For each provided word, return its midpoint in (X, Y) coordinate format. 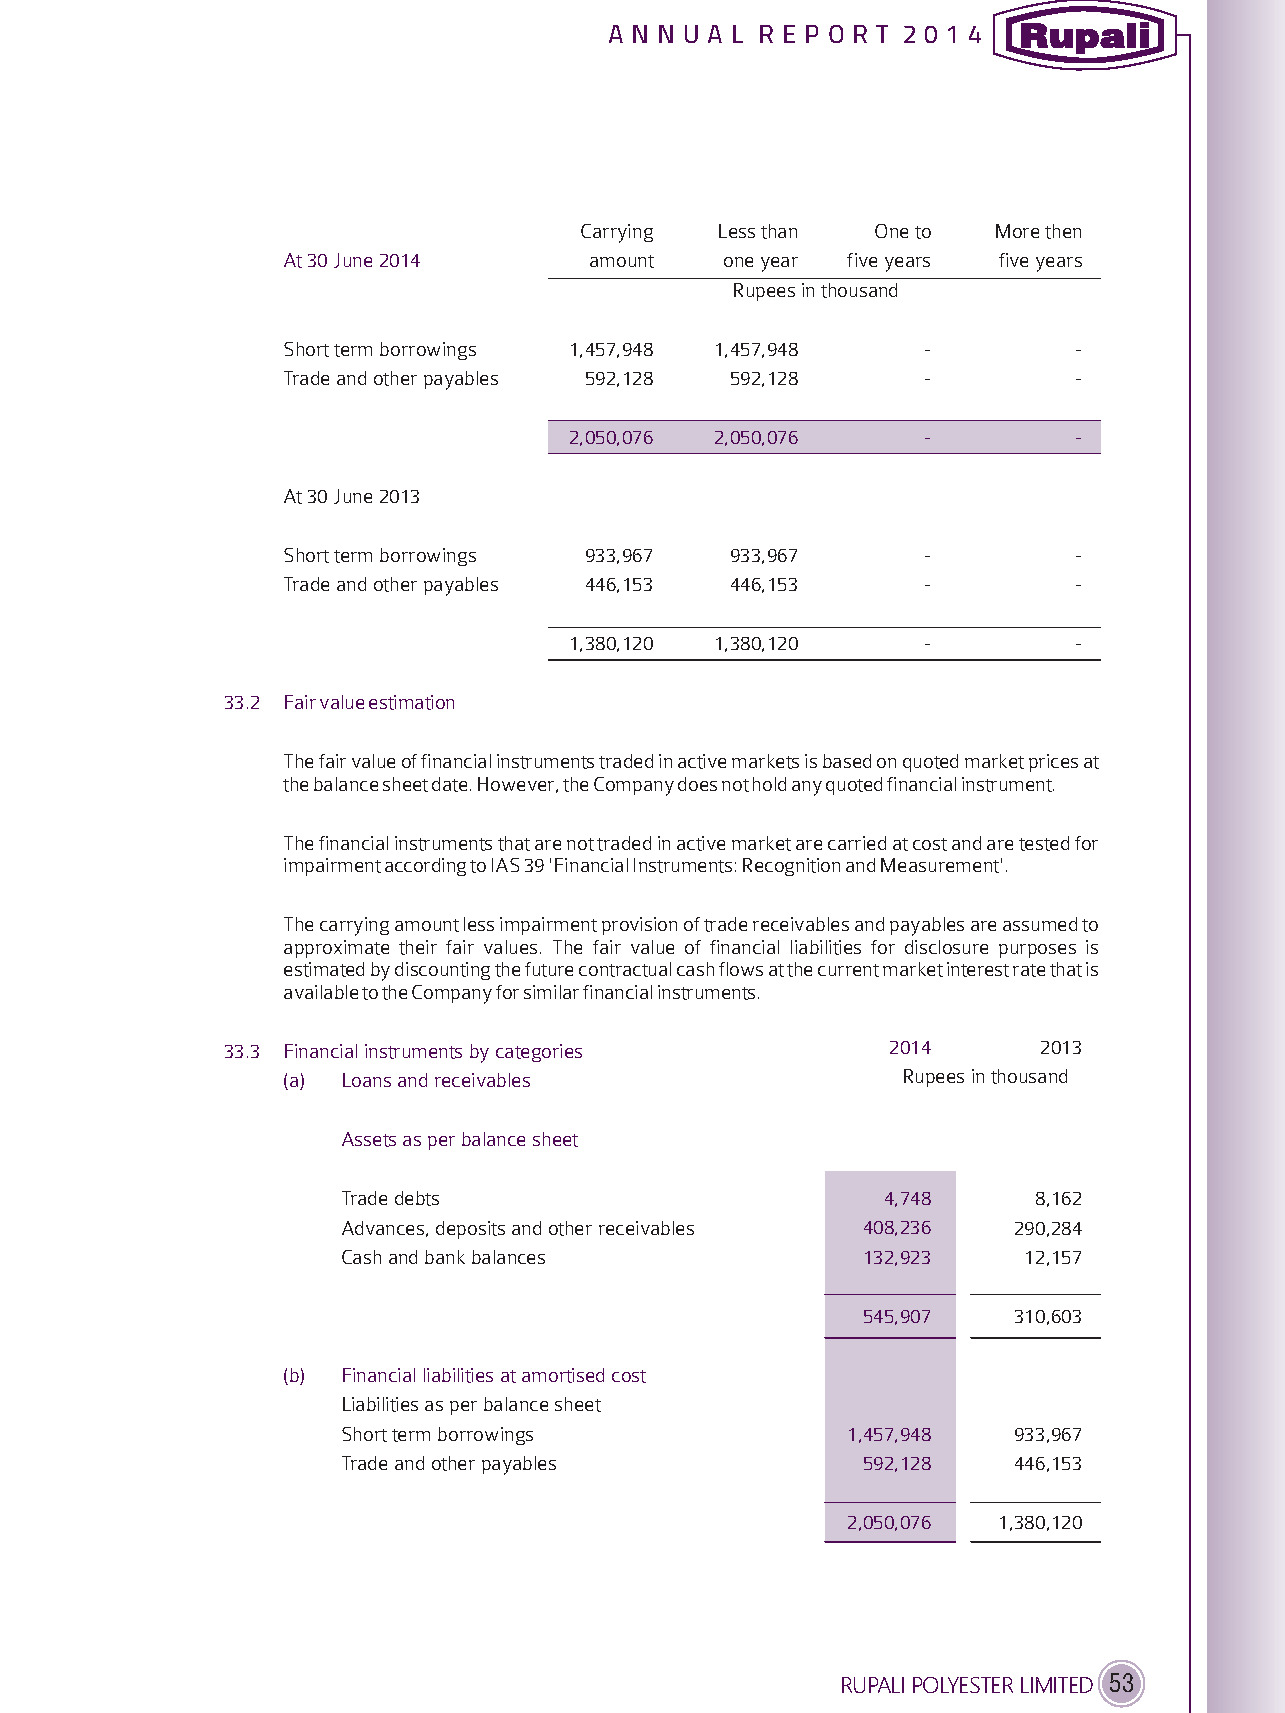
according (425, 867)
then (1063, 231)
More (1017, 231)
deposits (470, 1230)
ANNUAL (676, 34)
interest (978, 969)
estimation (411, 702)
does (697, 784)
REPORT (824, 34)
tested (1044, 843)
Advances (384, 1229)
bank (445, 1257)
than (779, 231)
